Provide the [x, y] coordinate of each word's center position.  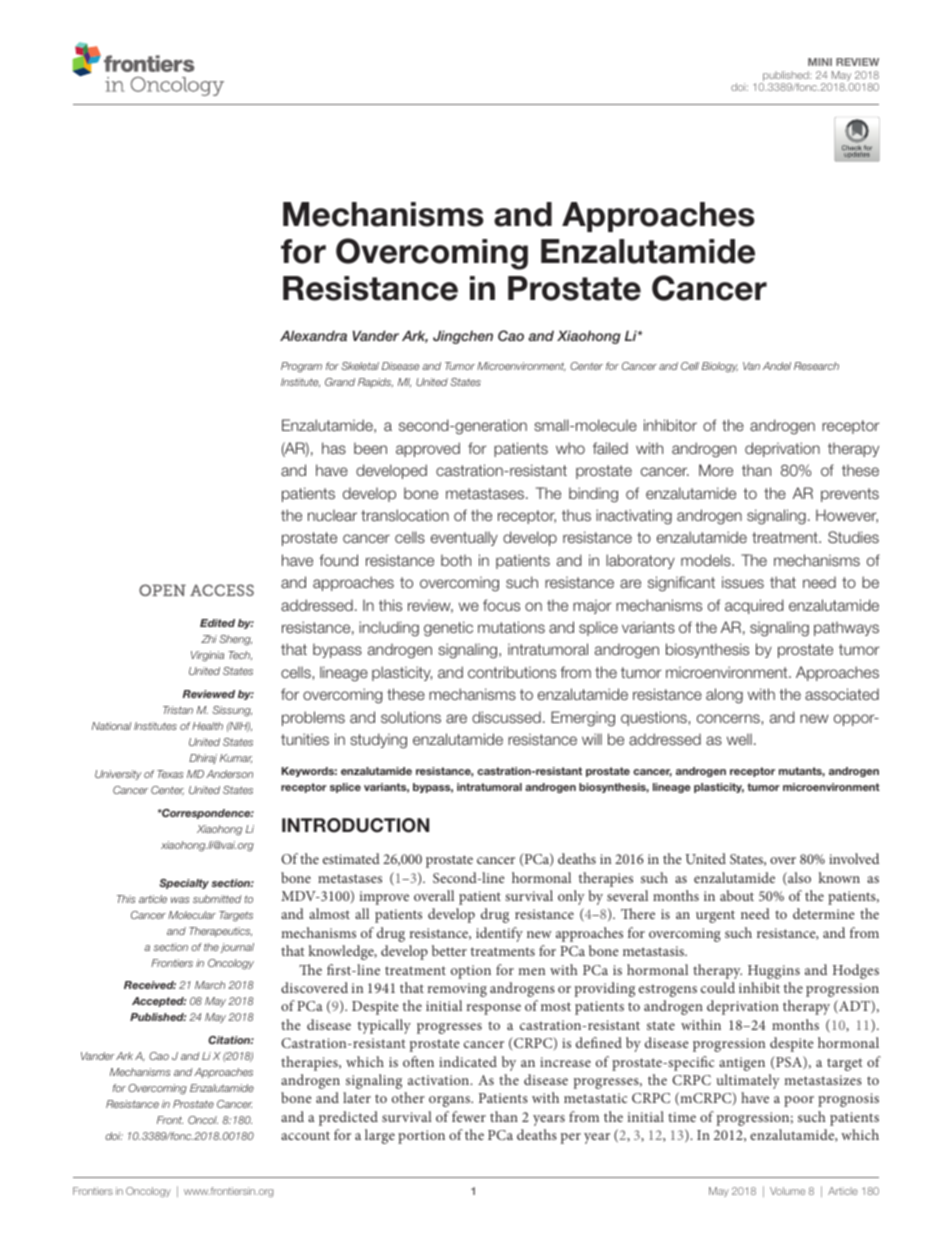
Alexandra [313, 335]
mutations [511, 627]
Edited [217, 623]
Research [816, 366]
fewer [469, 1116]
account [305, 1135]
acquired [754, 606]
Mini [820, 62]
